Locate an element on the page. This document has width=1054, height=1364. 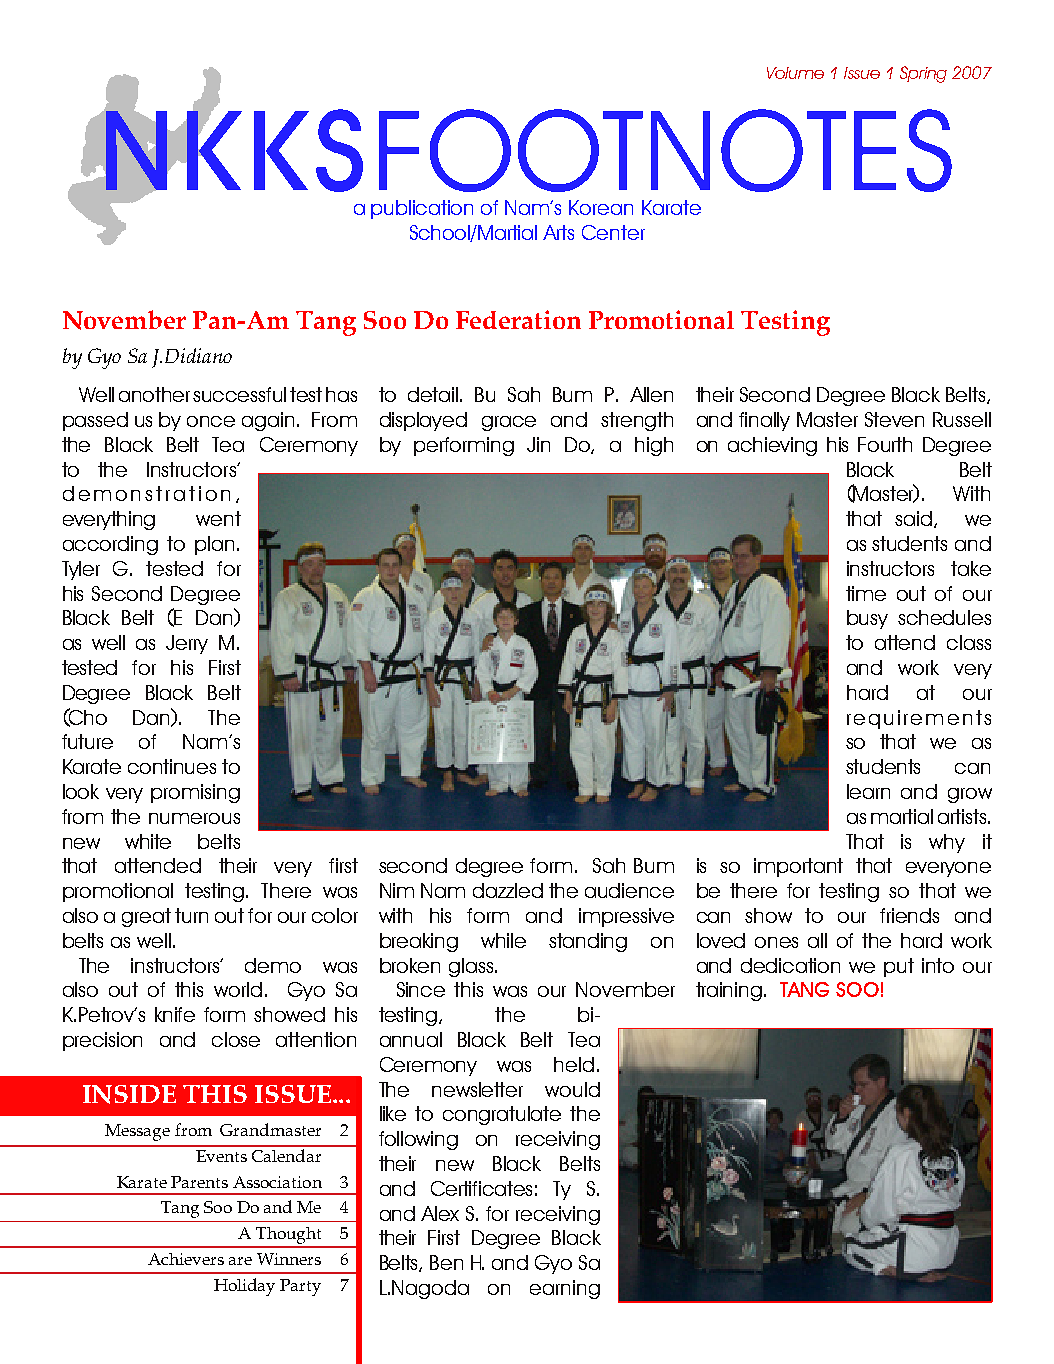
Korean is located at coordinates (601, 207).
